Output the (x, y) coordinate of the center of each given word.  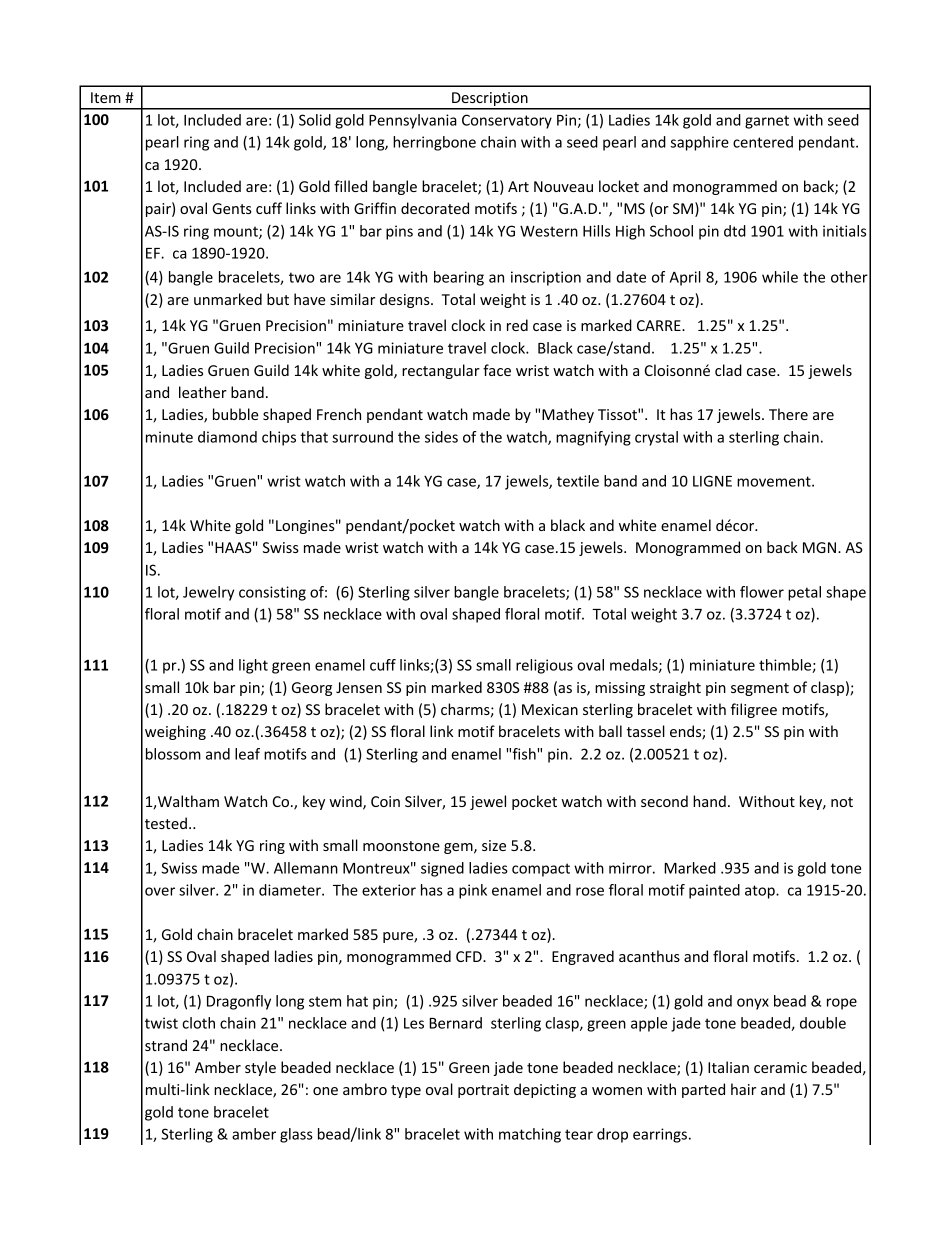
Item (106, 97)
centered (763, 142)
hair (743, 1089)
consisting (272, 593)
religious (544, 666)
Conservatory (507, 121)
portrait (483, 1091)
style (260, 1068)
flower (762, 592)
